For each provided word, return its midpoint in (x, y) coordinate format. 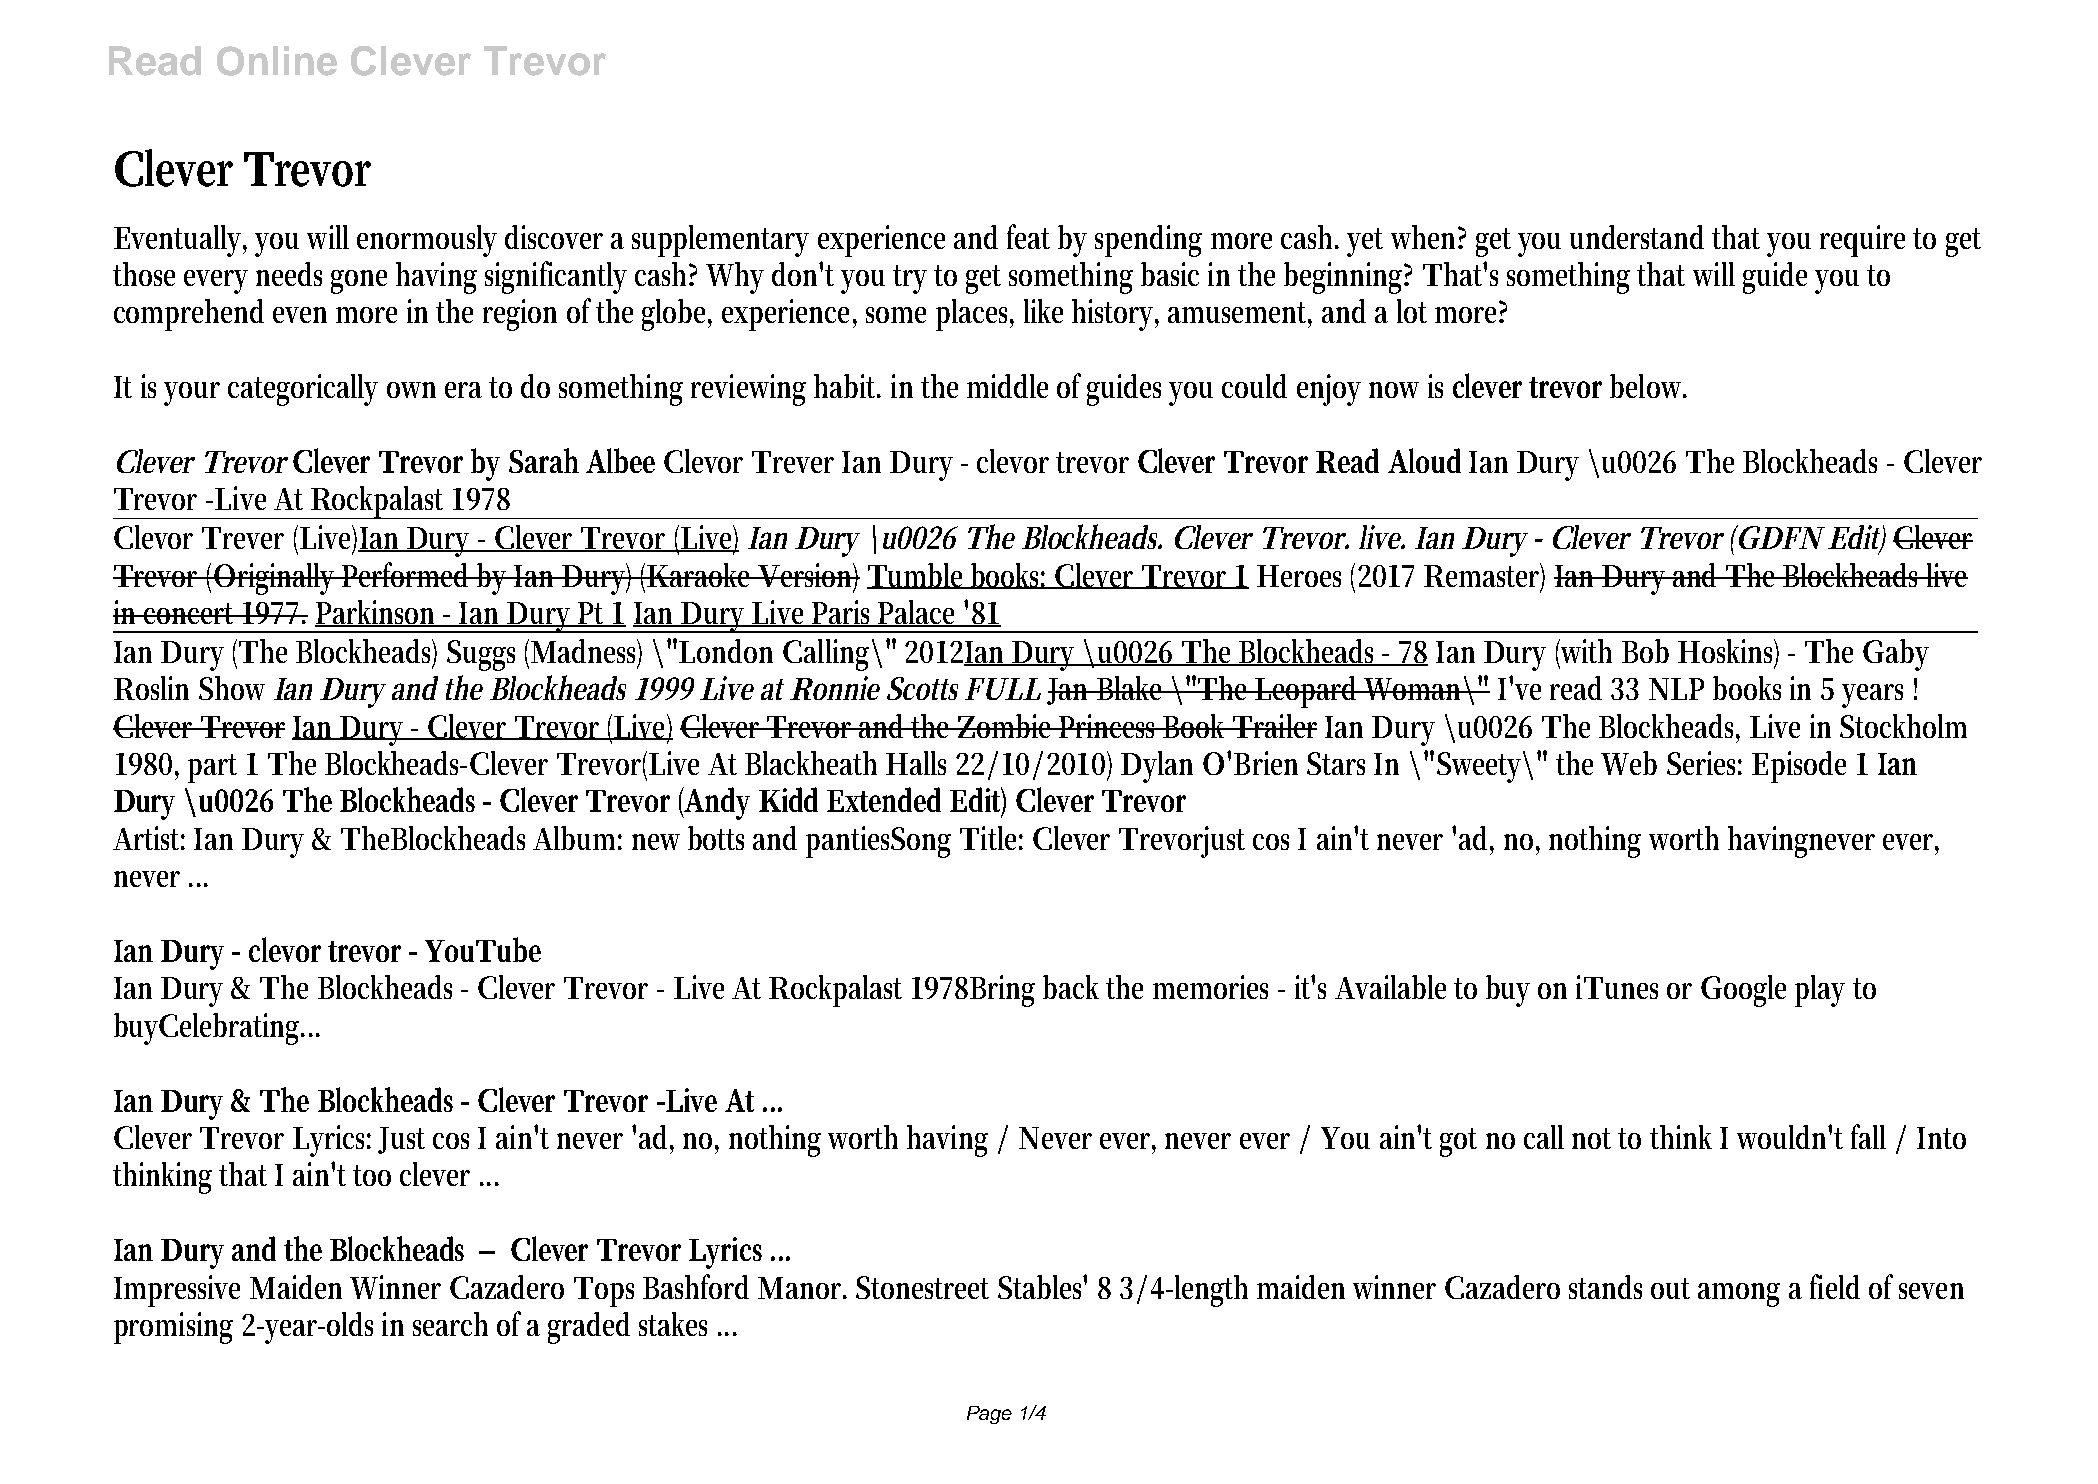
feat (1028, 236)
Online (277, 61)
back (1071, 987)
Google (1743, 991)
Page (989, 1415)
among (1739, 1295)
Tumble (917, 576)
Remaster (1484, 576)
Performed (408, 574)
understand (1637, 237)
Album (577, 838)
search (450, 1324)
